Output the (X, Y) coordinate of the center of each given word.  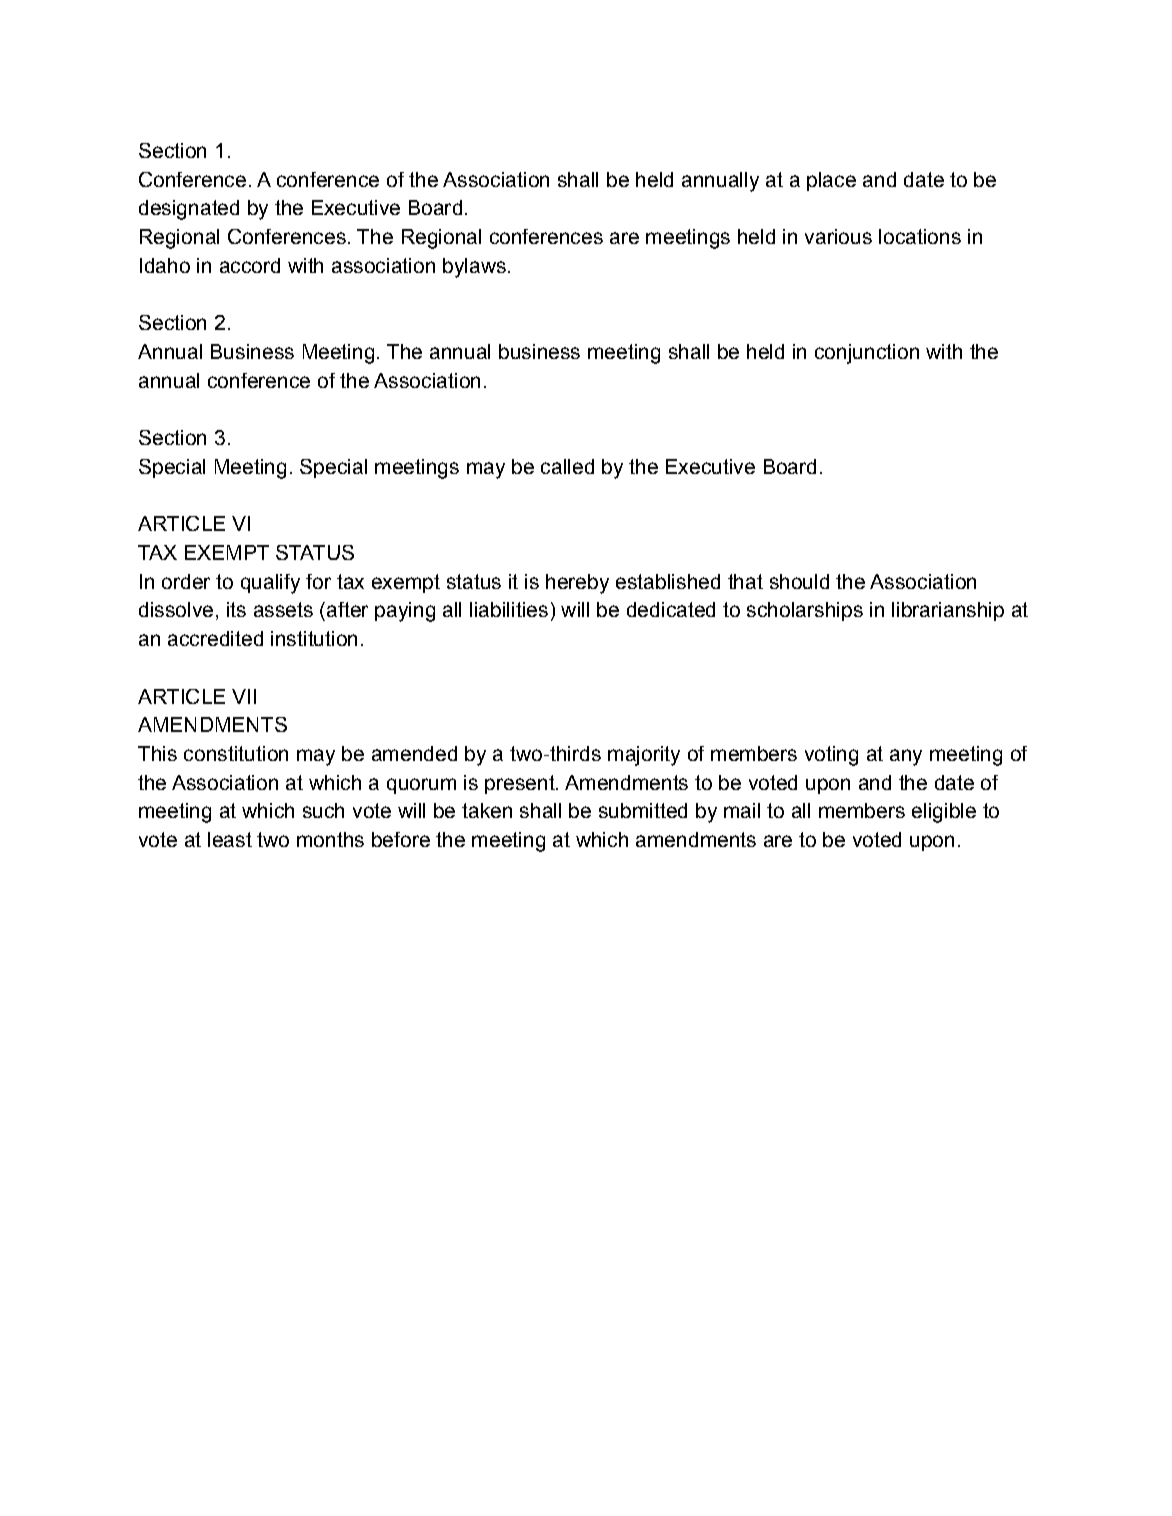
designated (189, 210)
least (230, 839)
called (567, 466)
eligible (944, 813)
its (236, 609)
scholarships (805, 611)
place (831, 181)
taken (487, 810)
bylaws (474, 268)
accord (250, 265)
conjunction (867, 354)
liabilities (509, 609)
